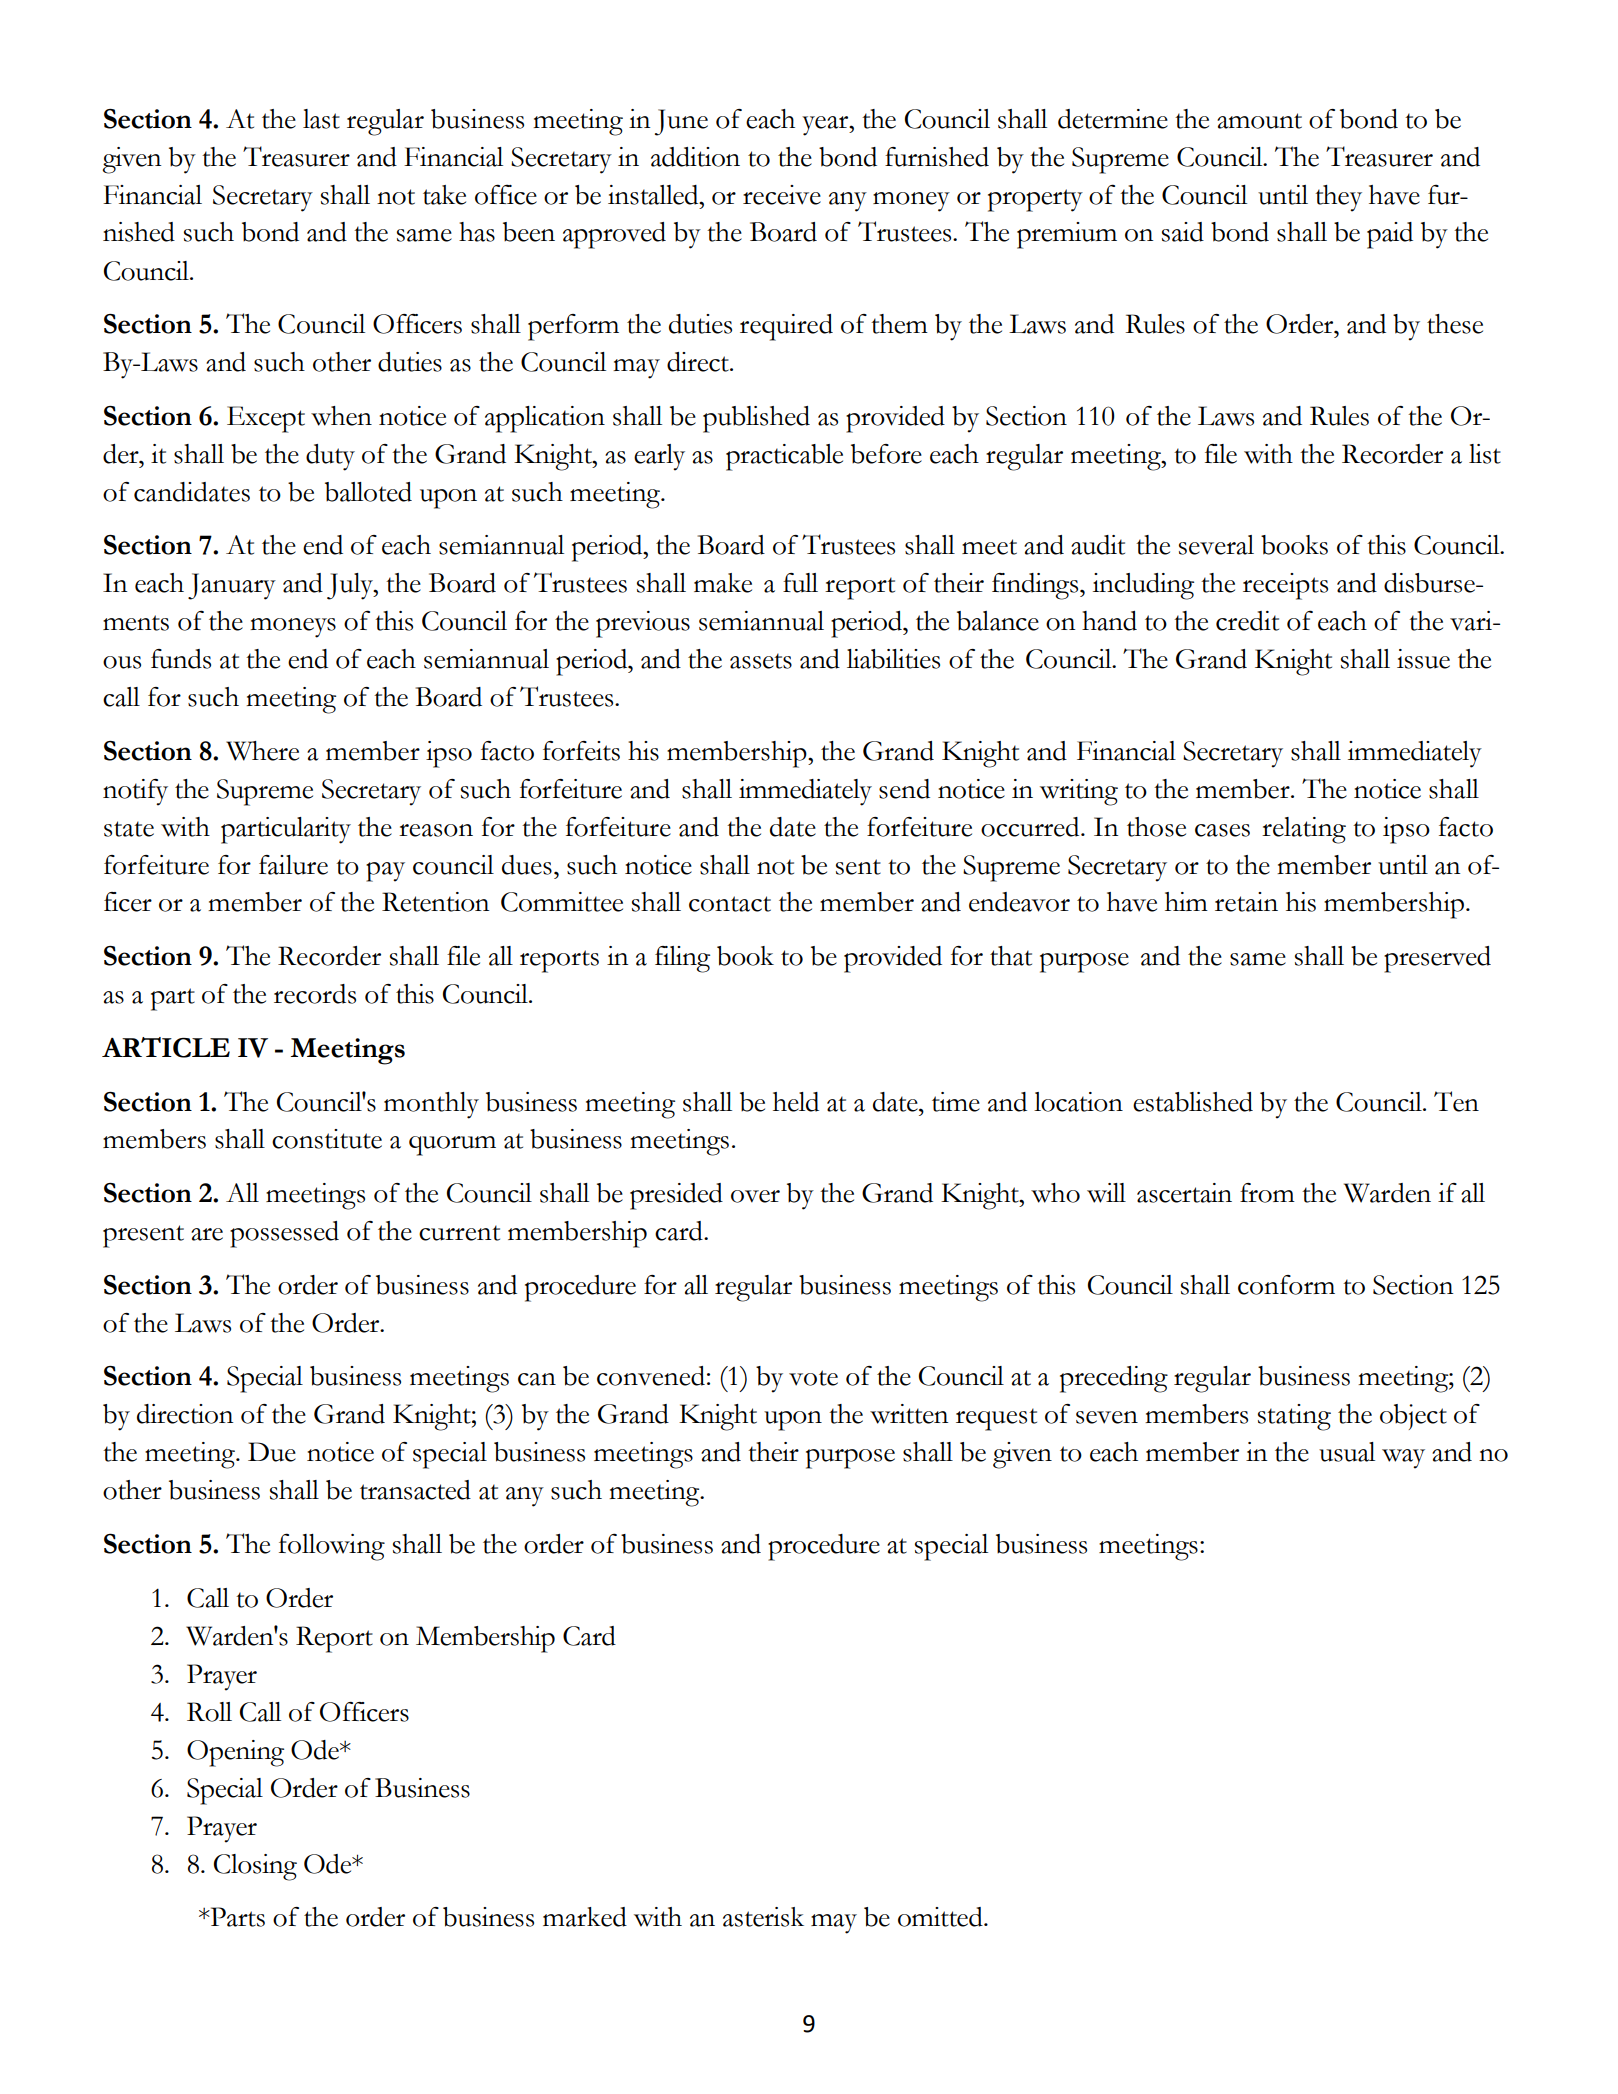 Image resolution: width=1618 pixels, height=2094 pixels. What do you see at coordinates (255, 1867) in the page?
I see `Closing` at bounding box center [255, 1867].
